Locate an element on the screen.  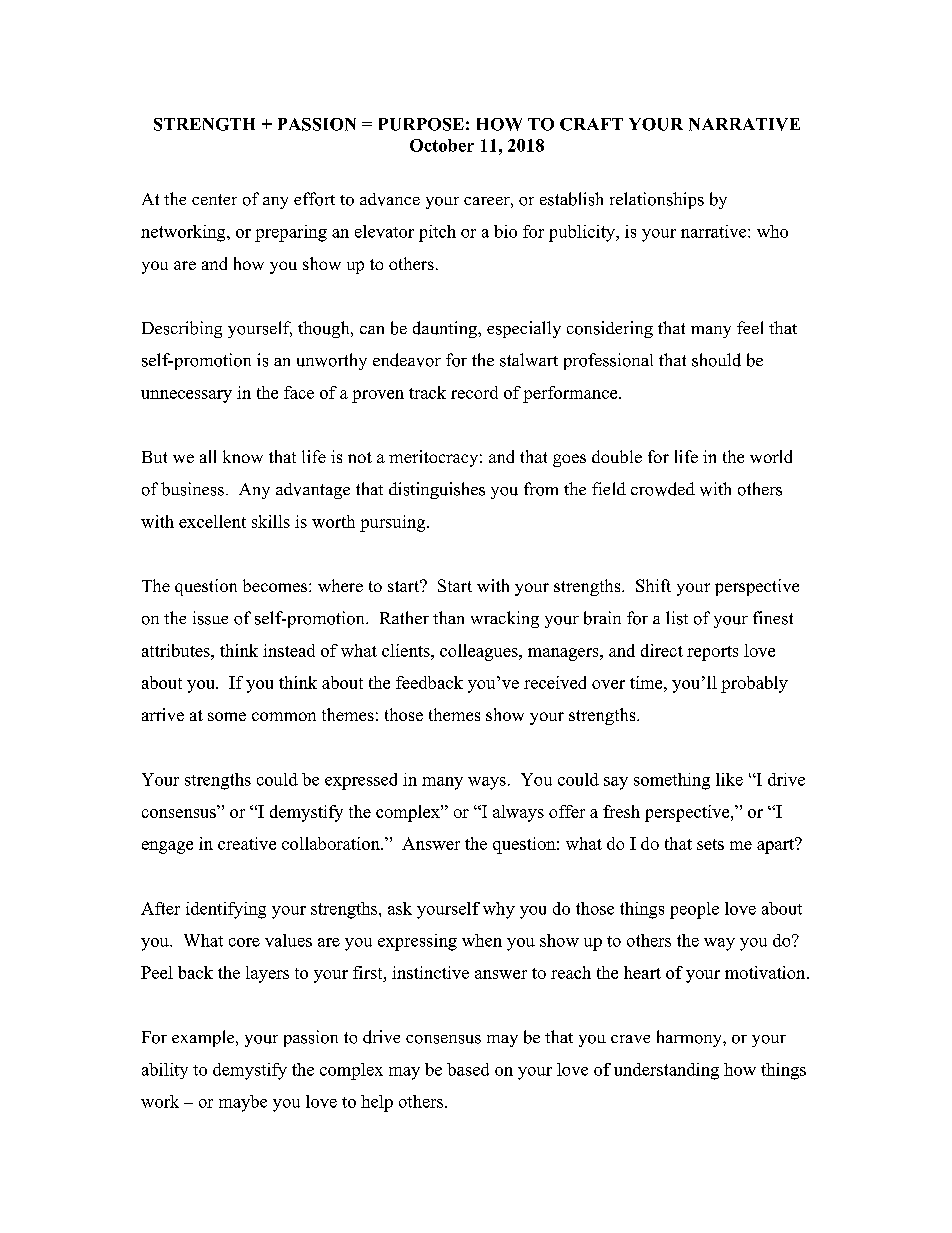
than is located at coordinates (448, 617).
